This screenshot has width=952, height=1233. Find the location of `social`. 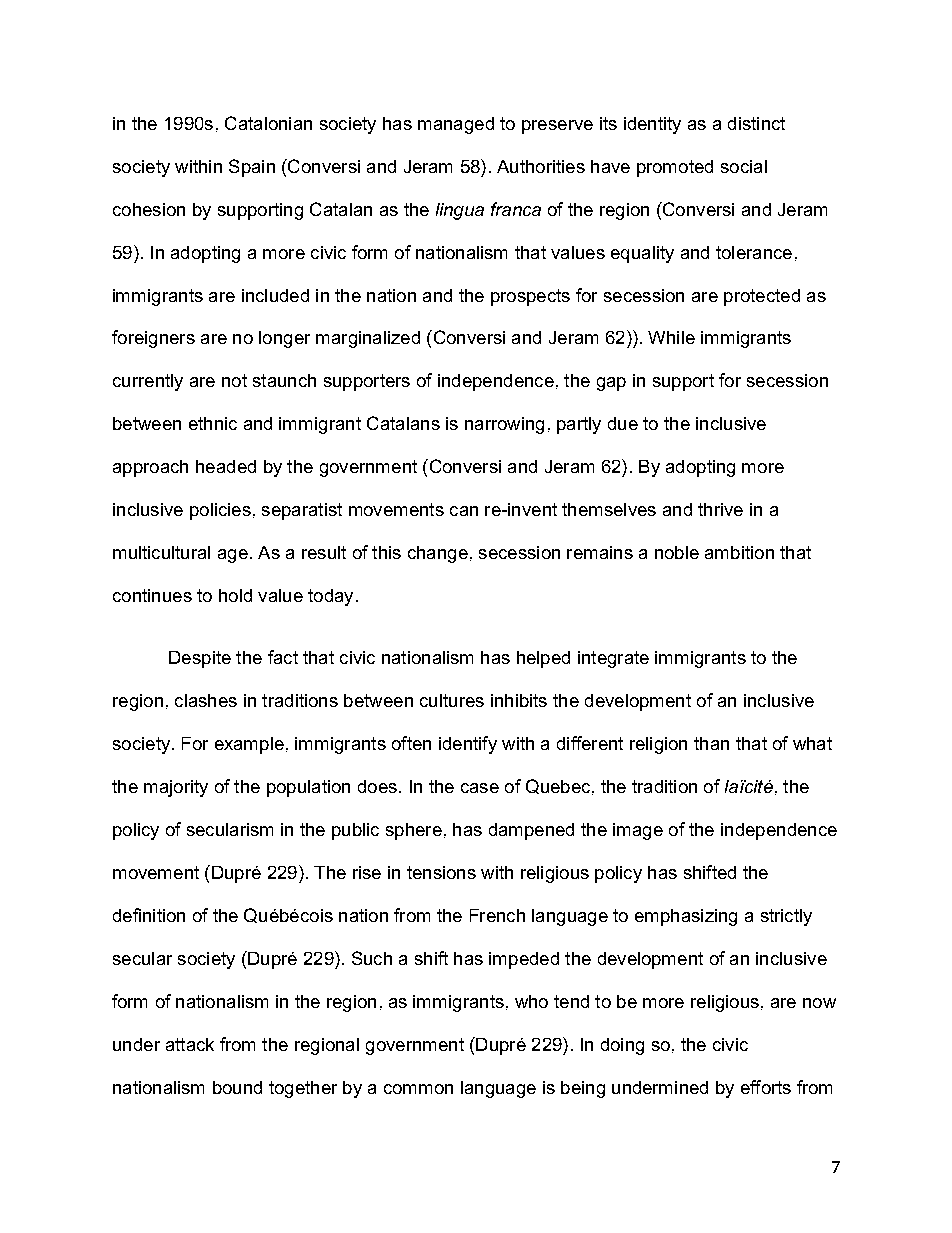

social is located at coordinates (744, 166).
